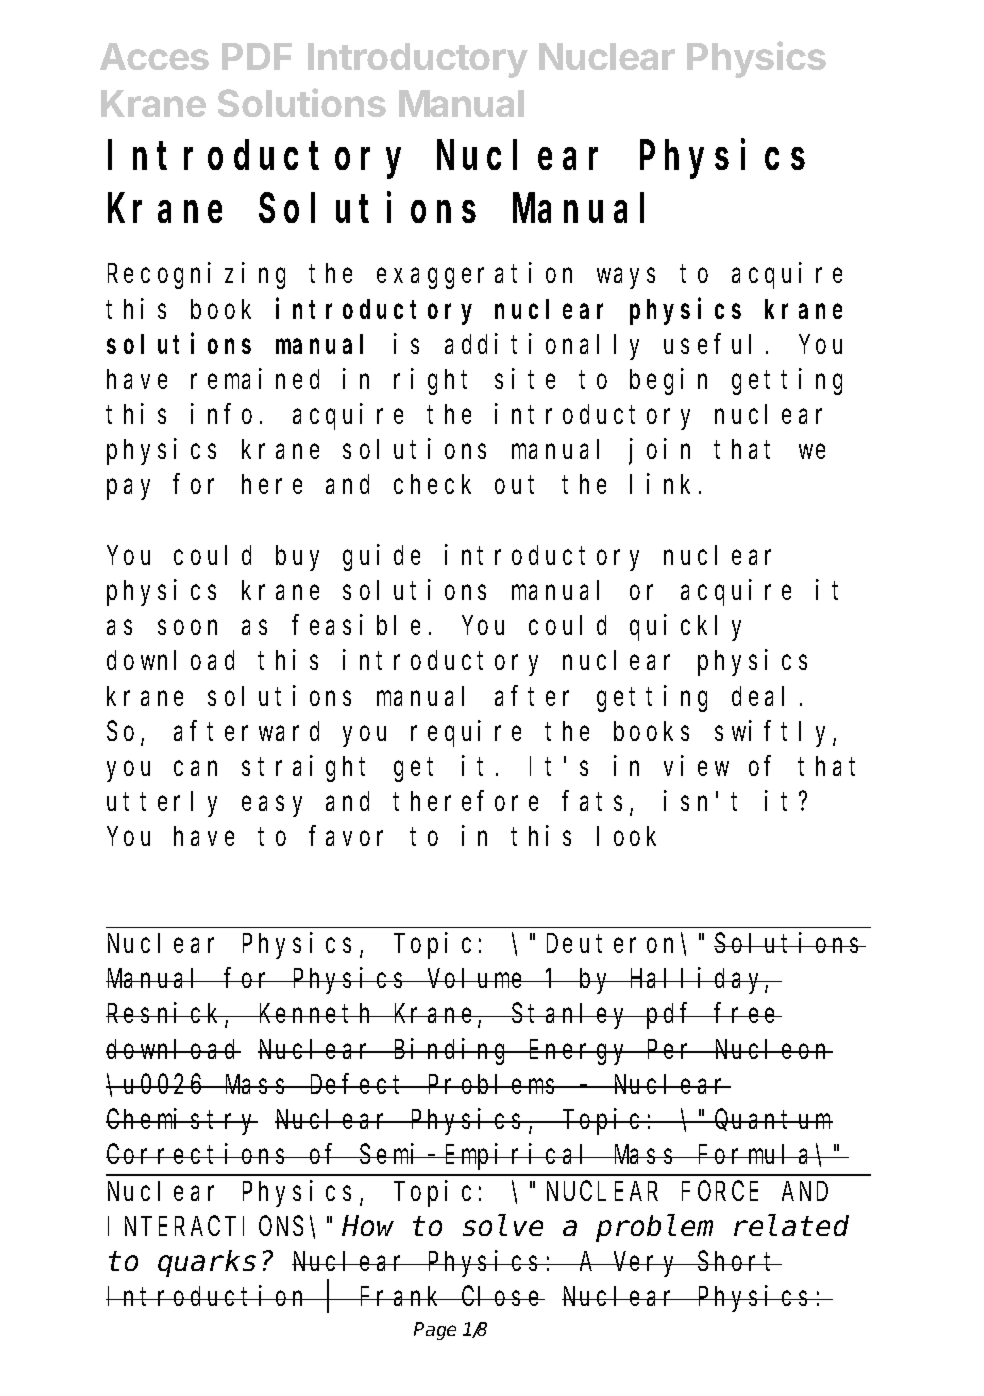 The image size is (984, 1396). Describe the element at coordinates (297, 558) in the image. I see `buy` at that location.
